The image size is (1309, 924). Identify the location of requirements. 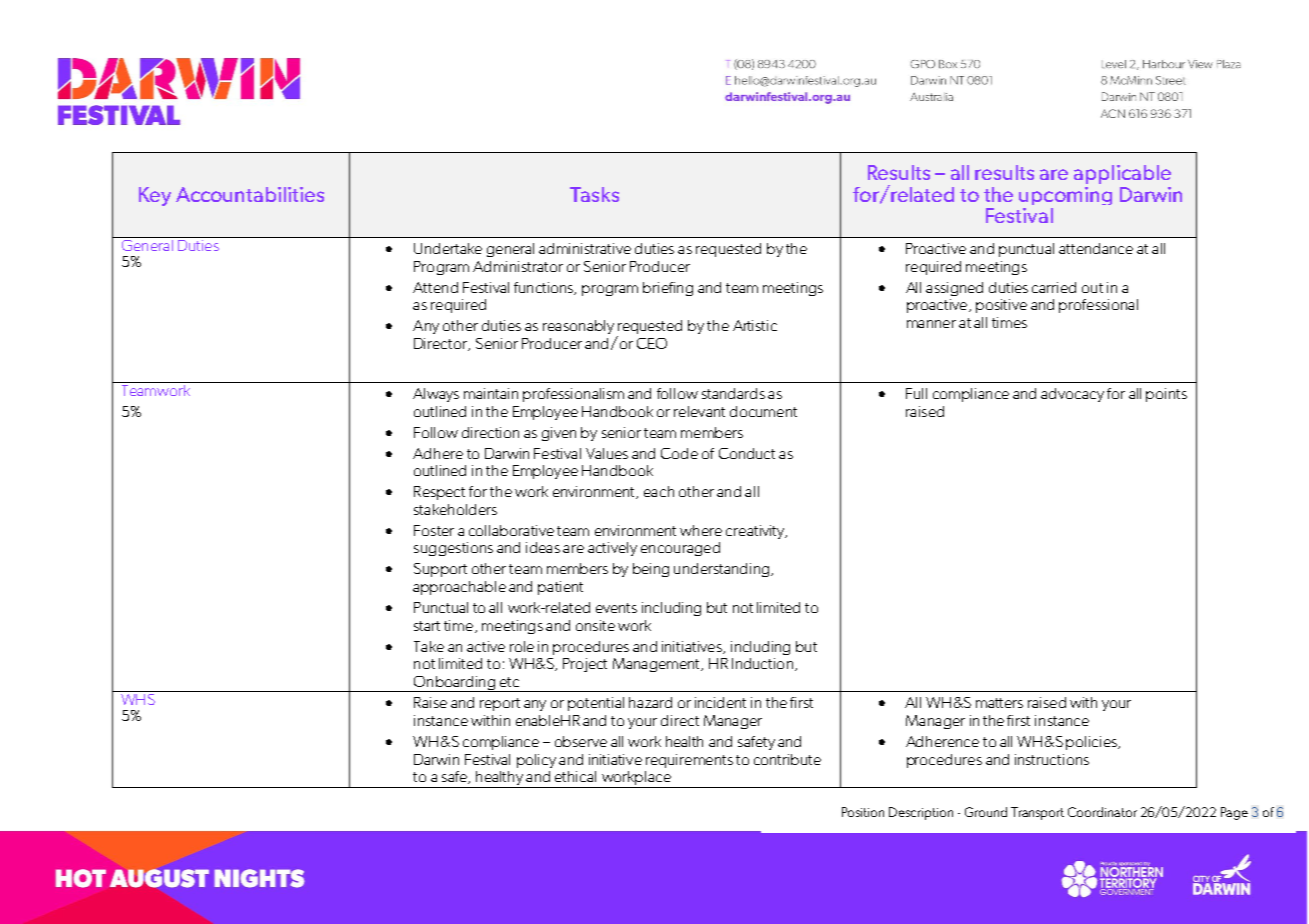
(689, 761).
